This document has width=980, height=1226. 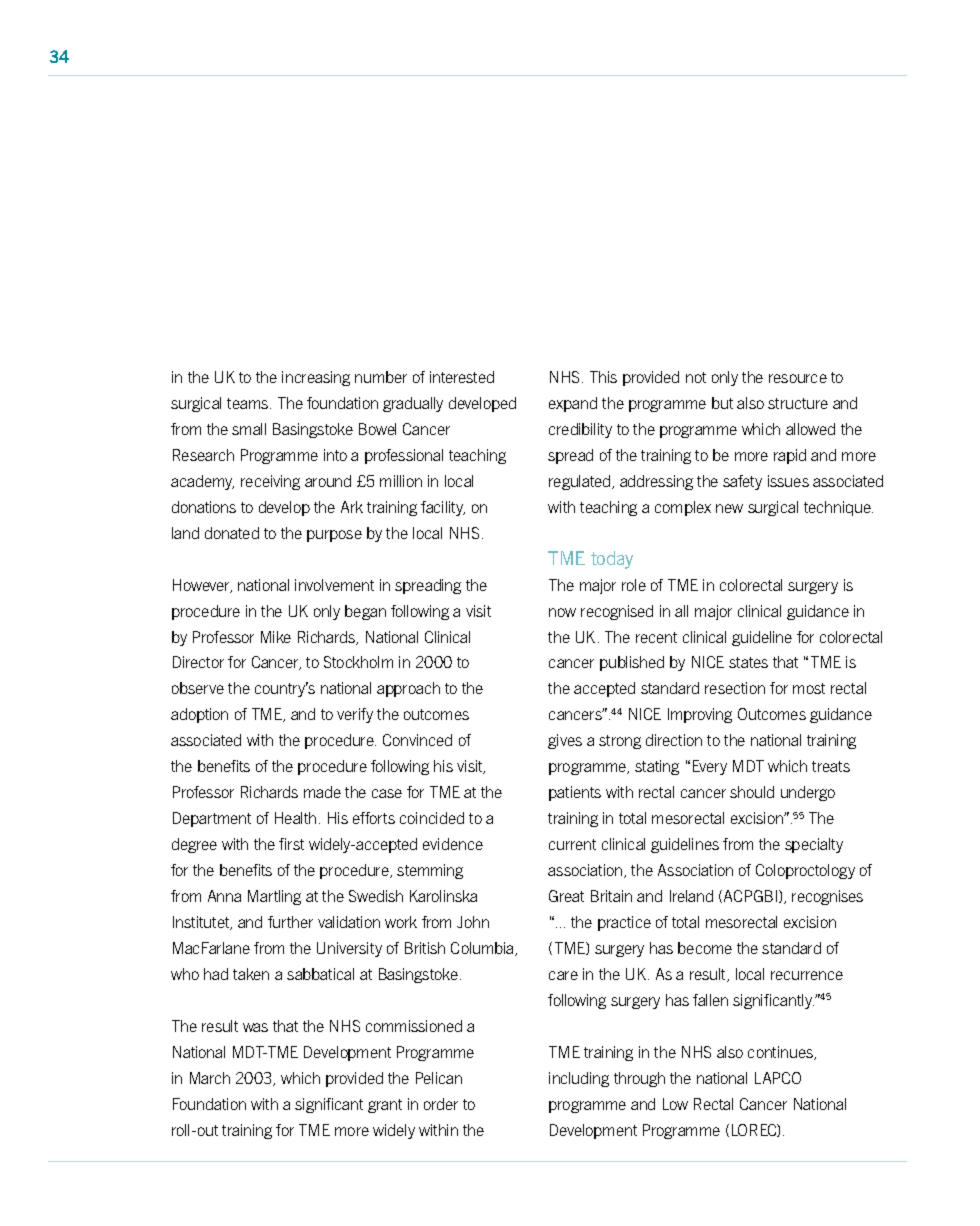 What do you see at coordinates (291, 844) in the document?
I see `first` at bounding box center [291, 844].
